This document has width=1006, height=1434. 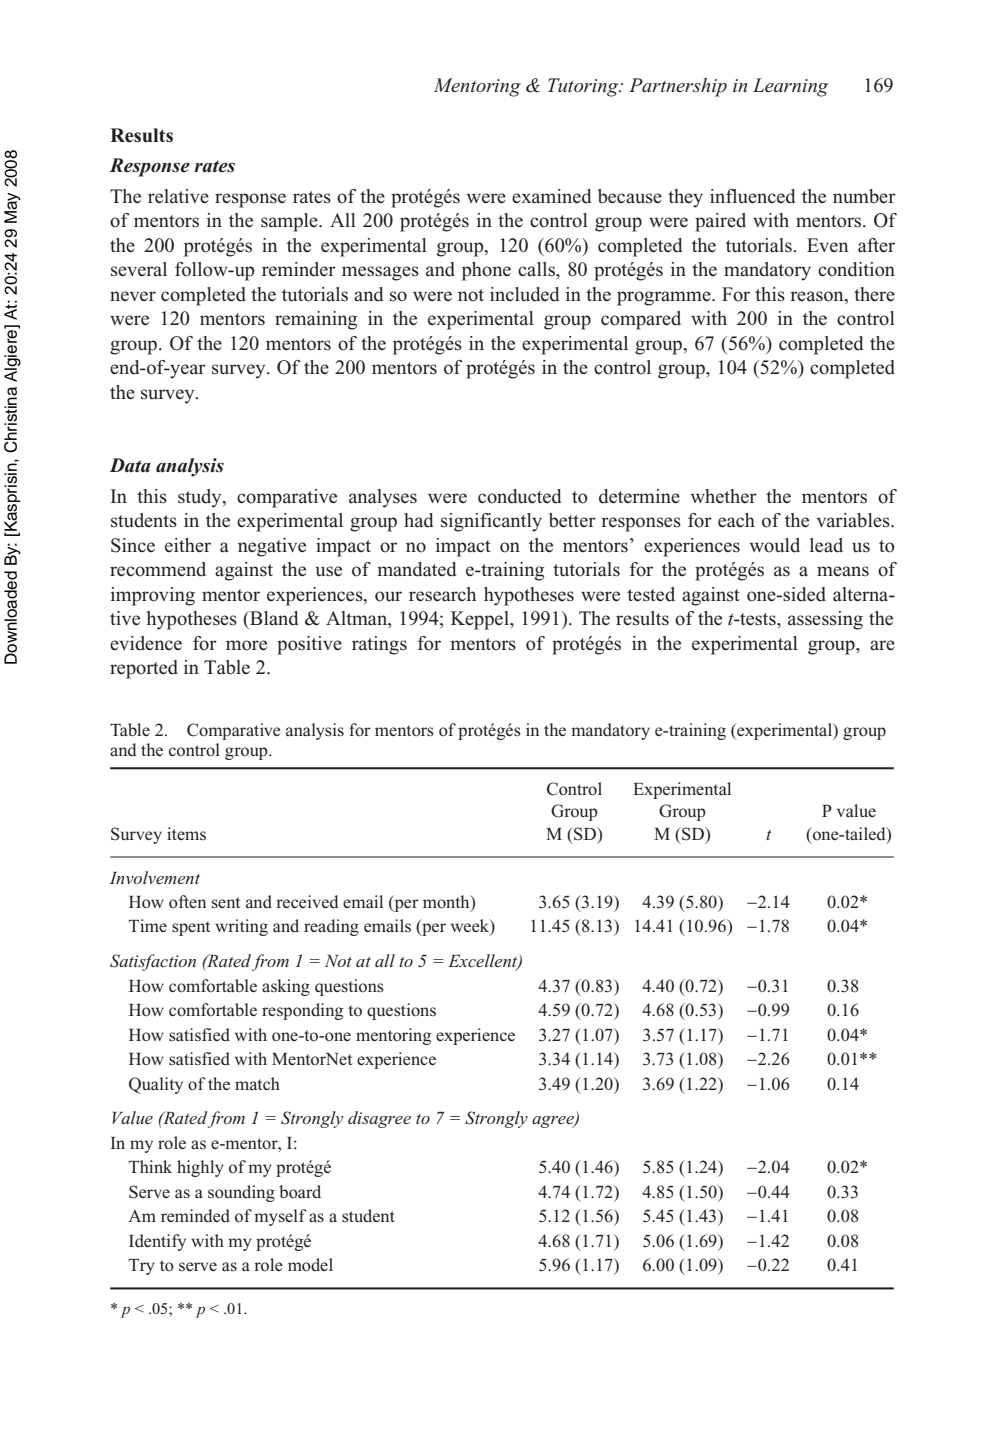 What do you see at coordinates (584, 87) in the document?
I see `Tutoring` at bounding box center [584, 87].
